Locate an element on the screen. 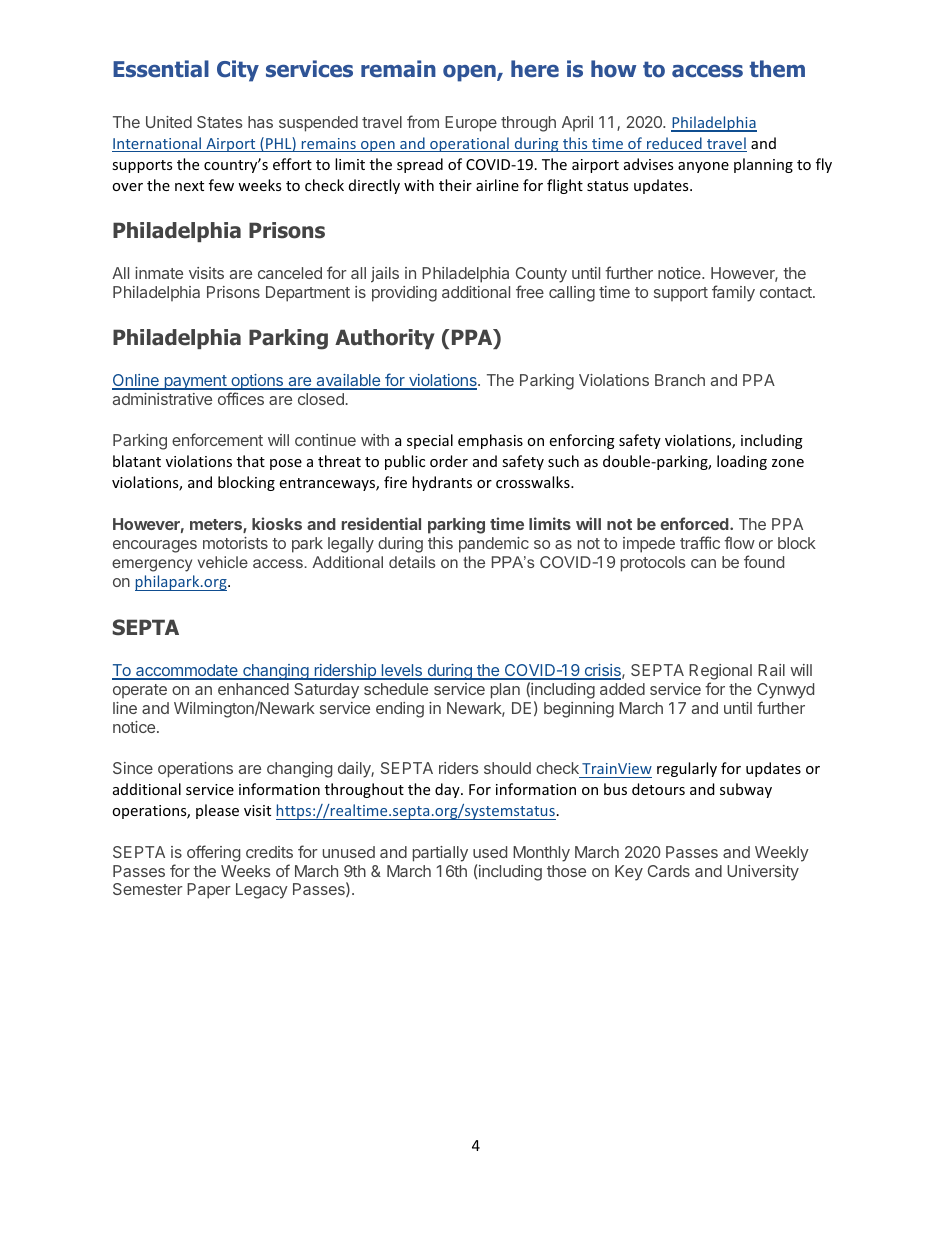 The image size is (952, 1233). partially is located at coordinates (440, 854).
